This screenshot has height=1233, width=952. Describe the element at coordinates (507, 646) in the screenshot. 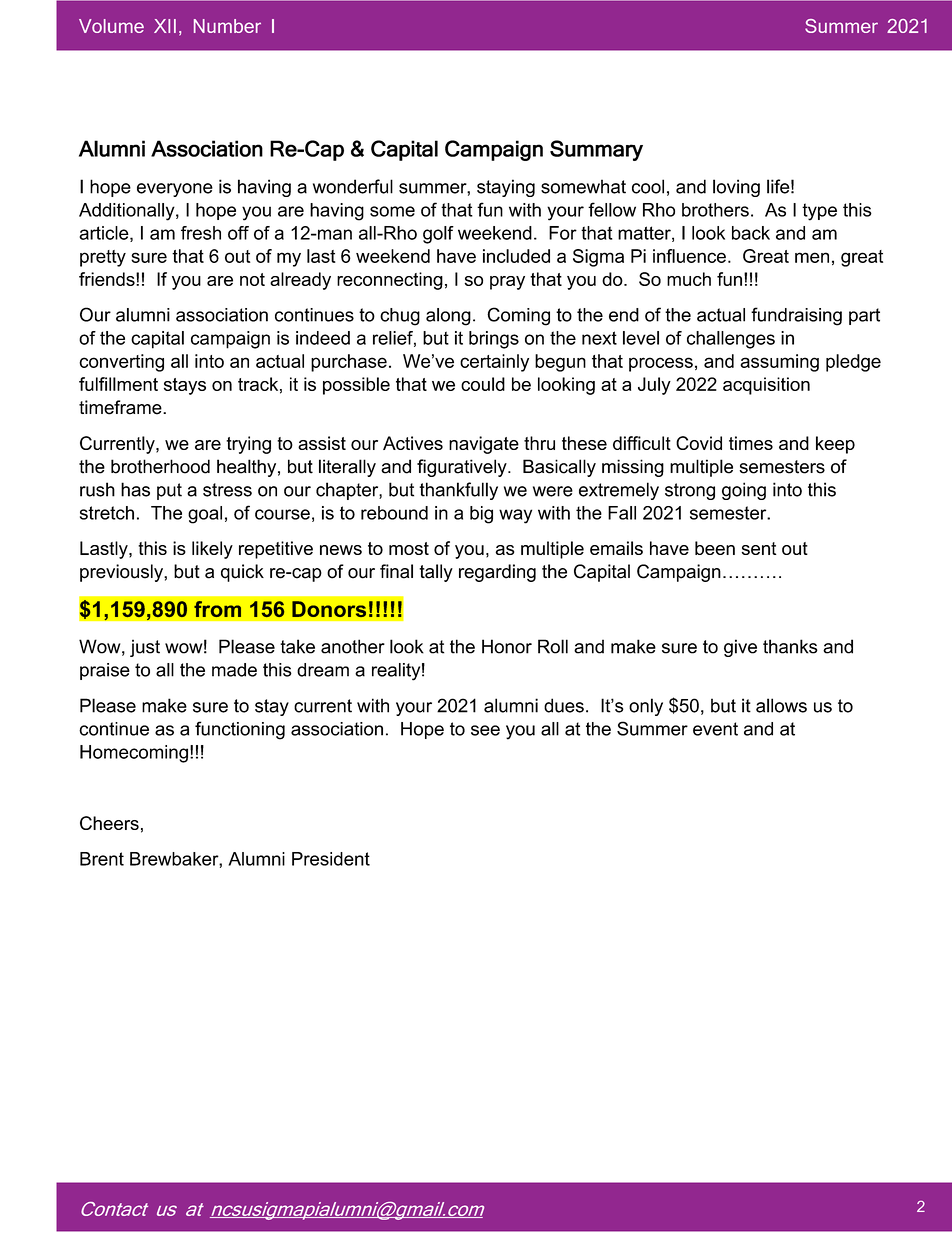

I see `Honor` at that location.
